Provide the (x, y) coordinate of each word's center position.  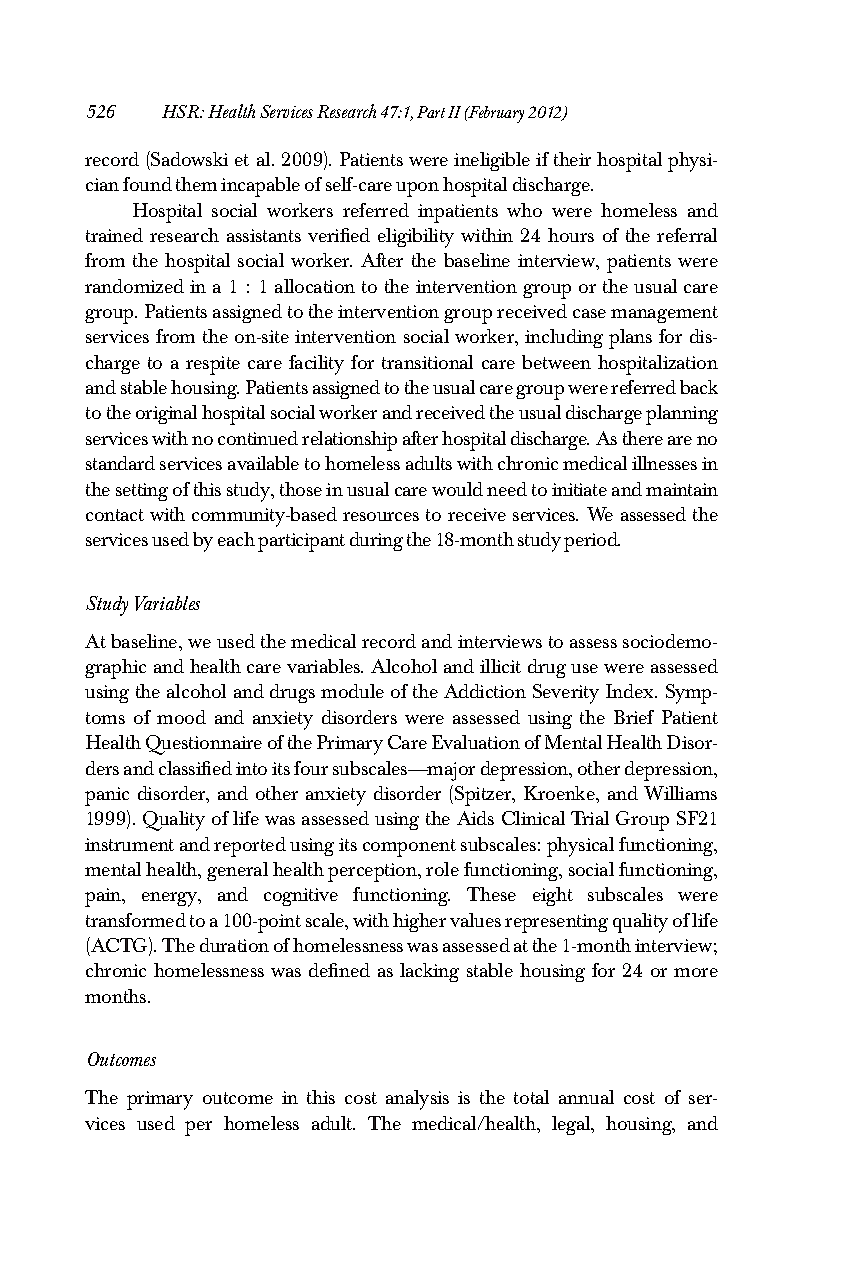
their (572, 159)
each (236, 539)
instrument (129, 844)
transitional (427, 362)
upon (417, 189)
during (376, 541)
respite (213, 365)
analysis (417, 1100)
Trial (590, 818)
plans (630, 339)
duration (234, 945)
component (409, 848)
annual (586, 1097)
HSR (182, 111)
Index (631, 691)
